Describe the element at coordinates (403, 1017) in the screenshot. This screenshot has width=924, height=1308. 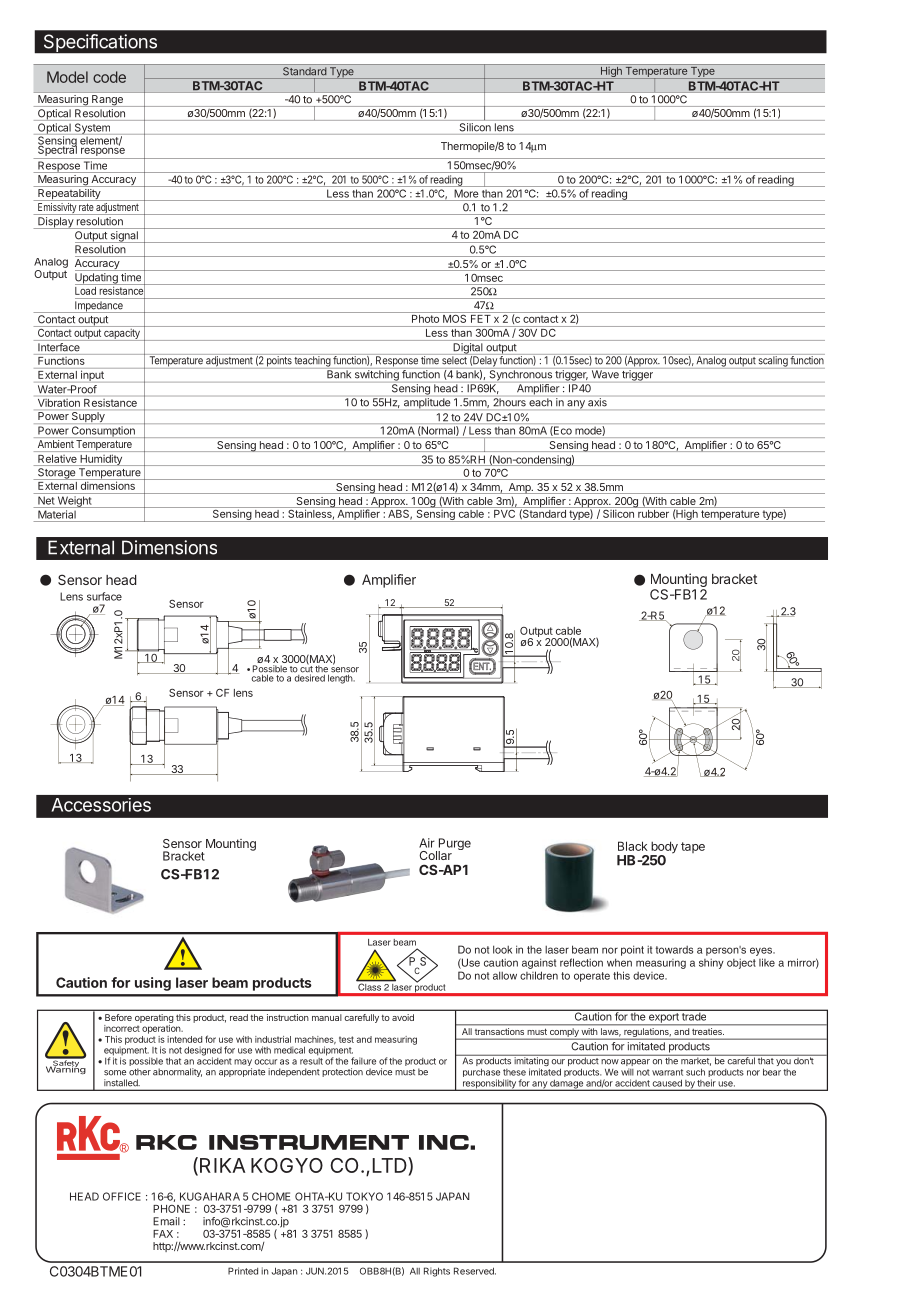
I see `avoid` at that location.
